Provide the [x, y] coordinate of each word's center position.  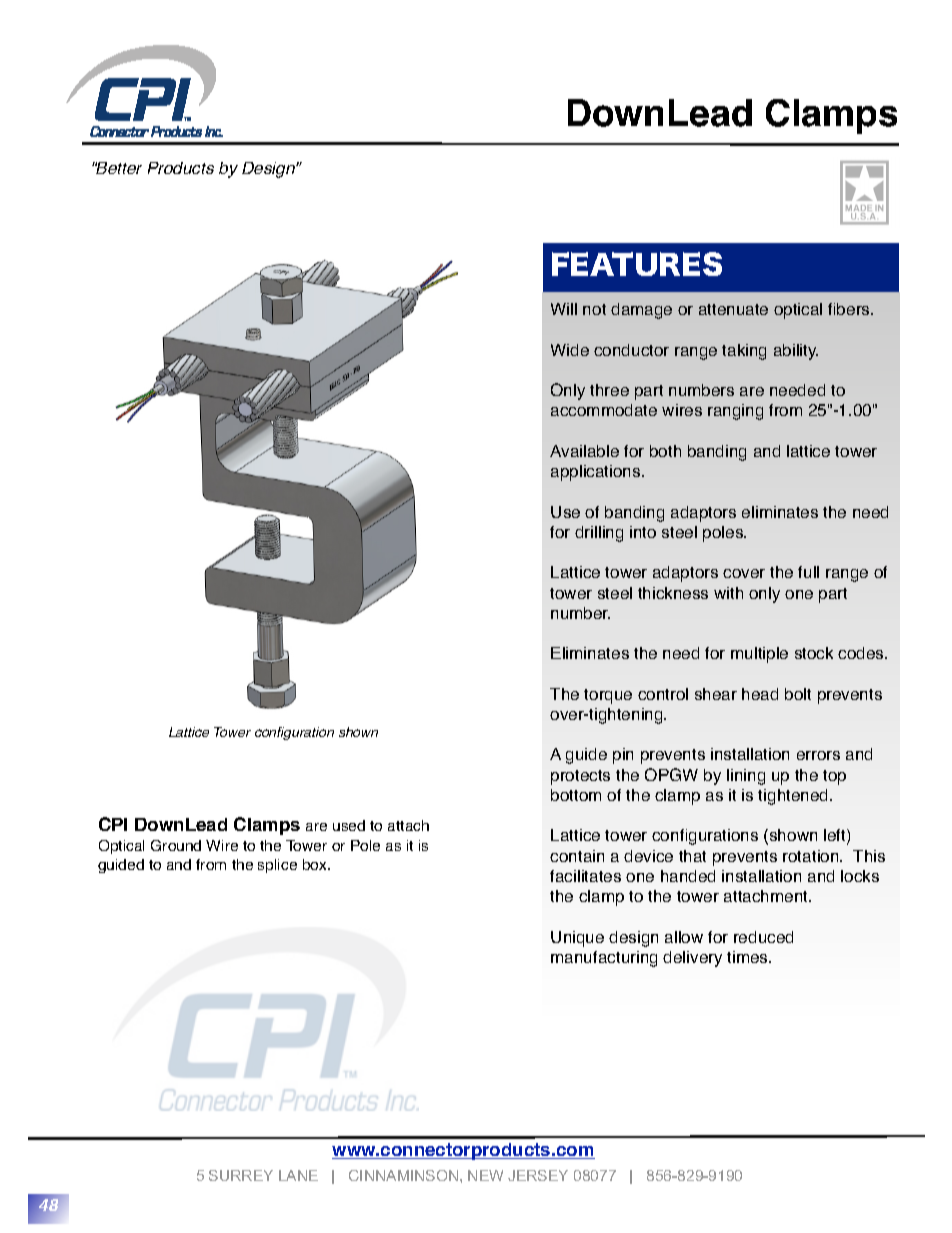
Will [564, 309]
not [594, 309]
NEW [485, 1175]
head [760, 694]
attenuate [733, 309]
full [808, 572]
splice [277, 866]
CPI [113, 824]
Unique [577, 939]
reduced [763, 937]
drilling [599, 534]
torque [608, 696]
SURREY [241, 1175]
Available [584, 451]
